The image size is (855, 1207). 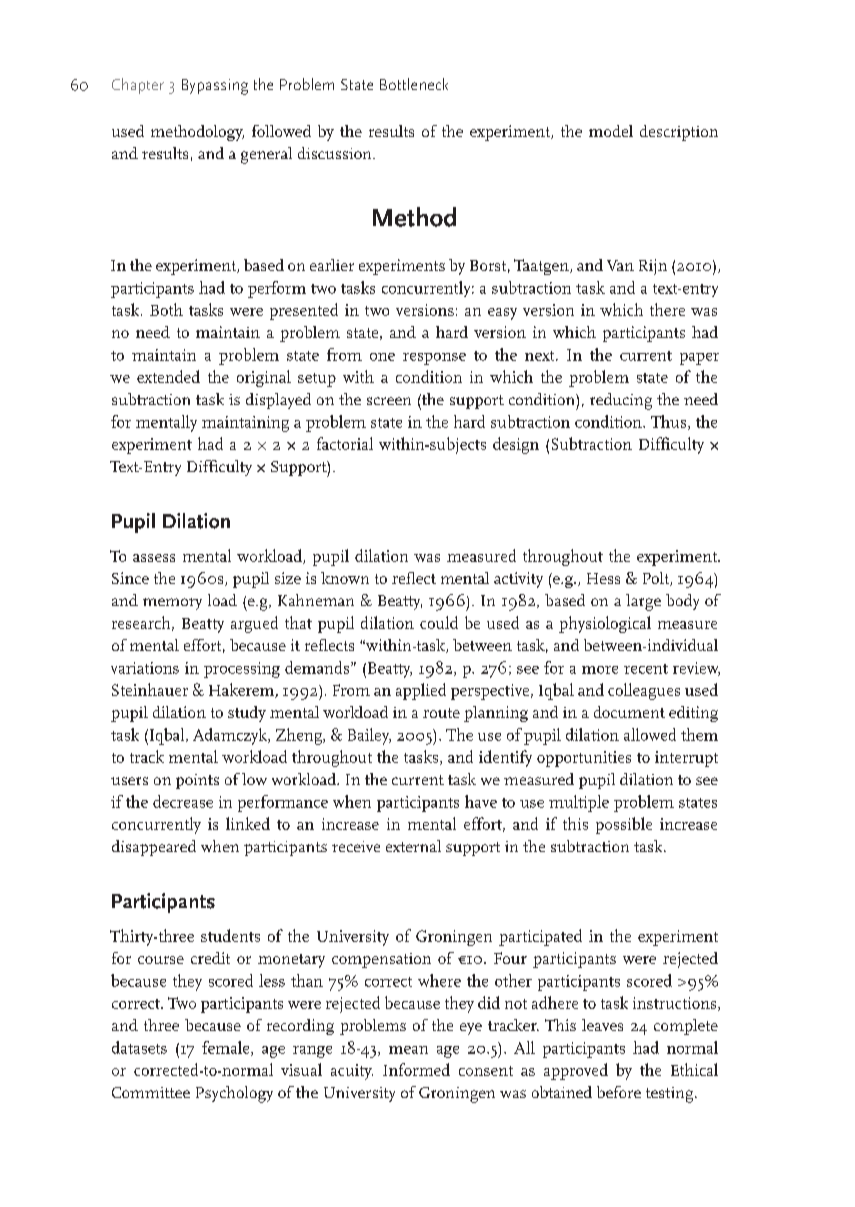 What do you see at coordinates (611, 131) in the page?
I see `model` at bounding box center [611, 131].
